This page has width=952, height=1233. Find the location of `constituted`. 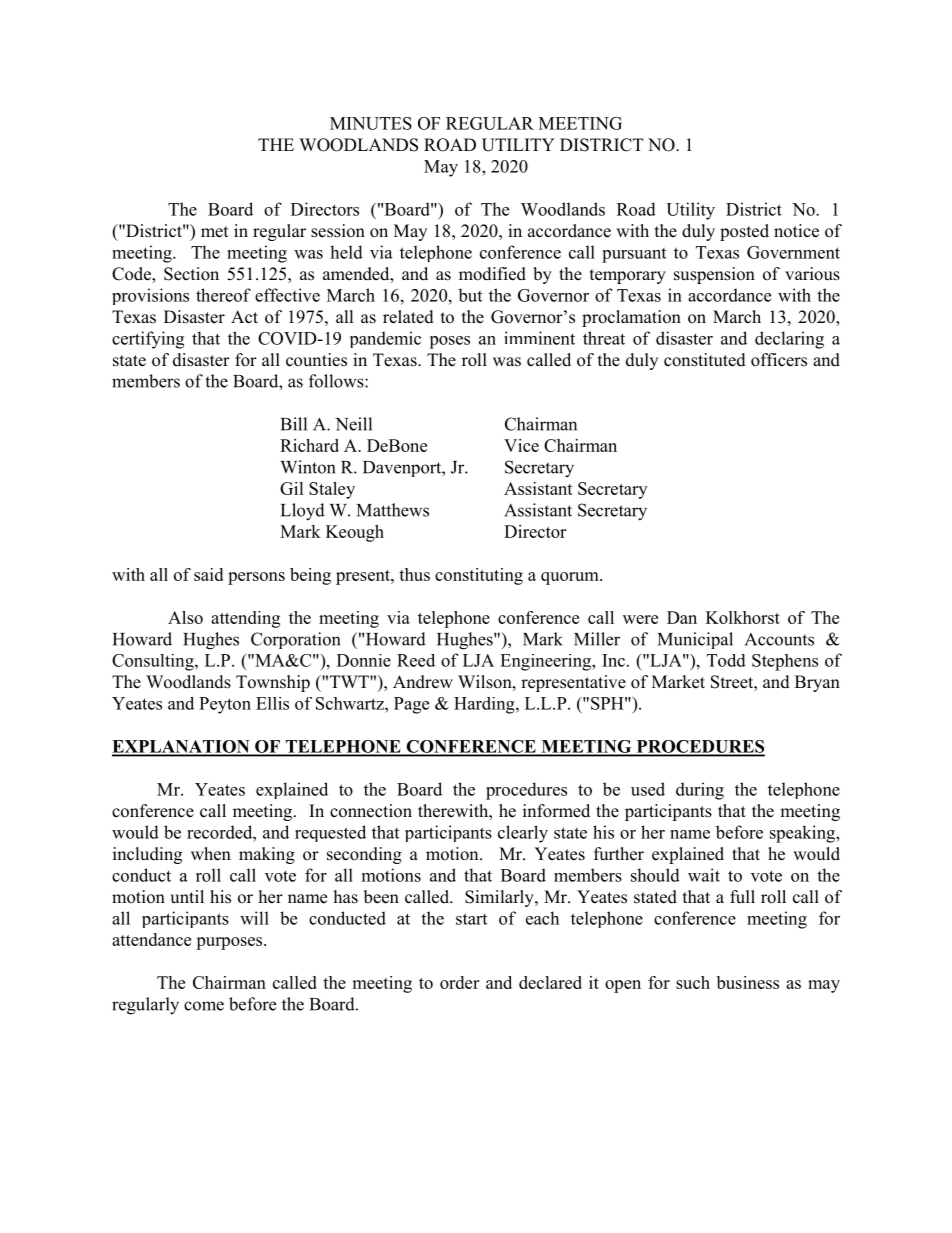

constituted is located at coordinates (705, 360).
